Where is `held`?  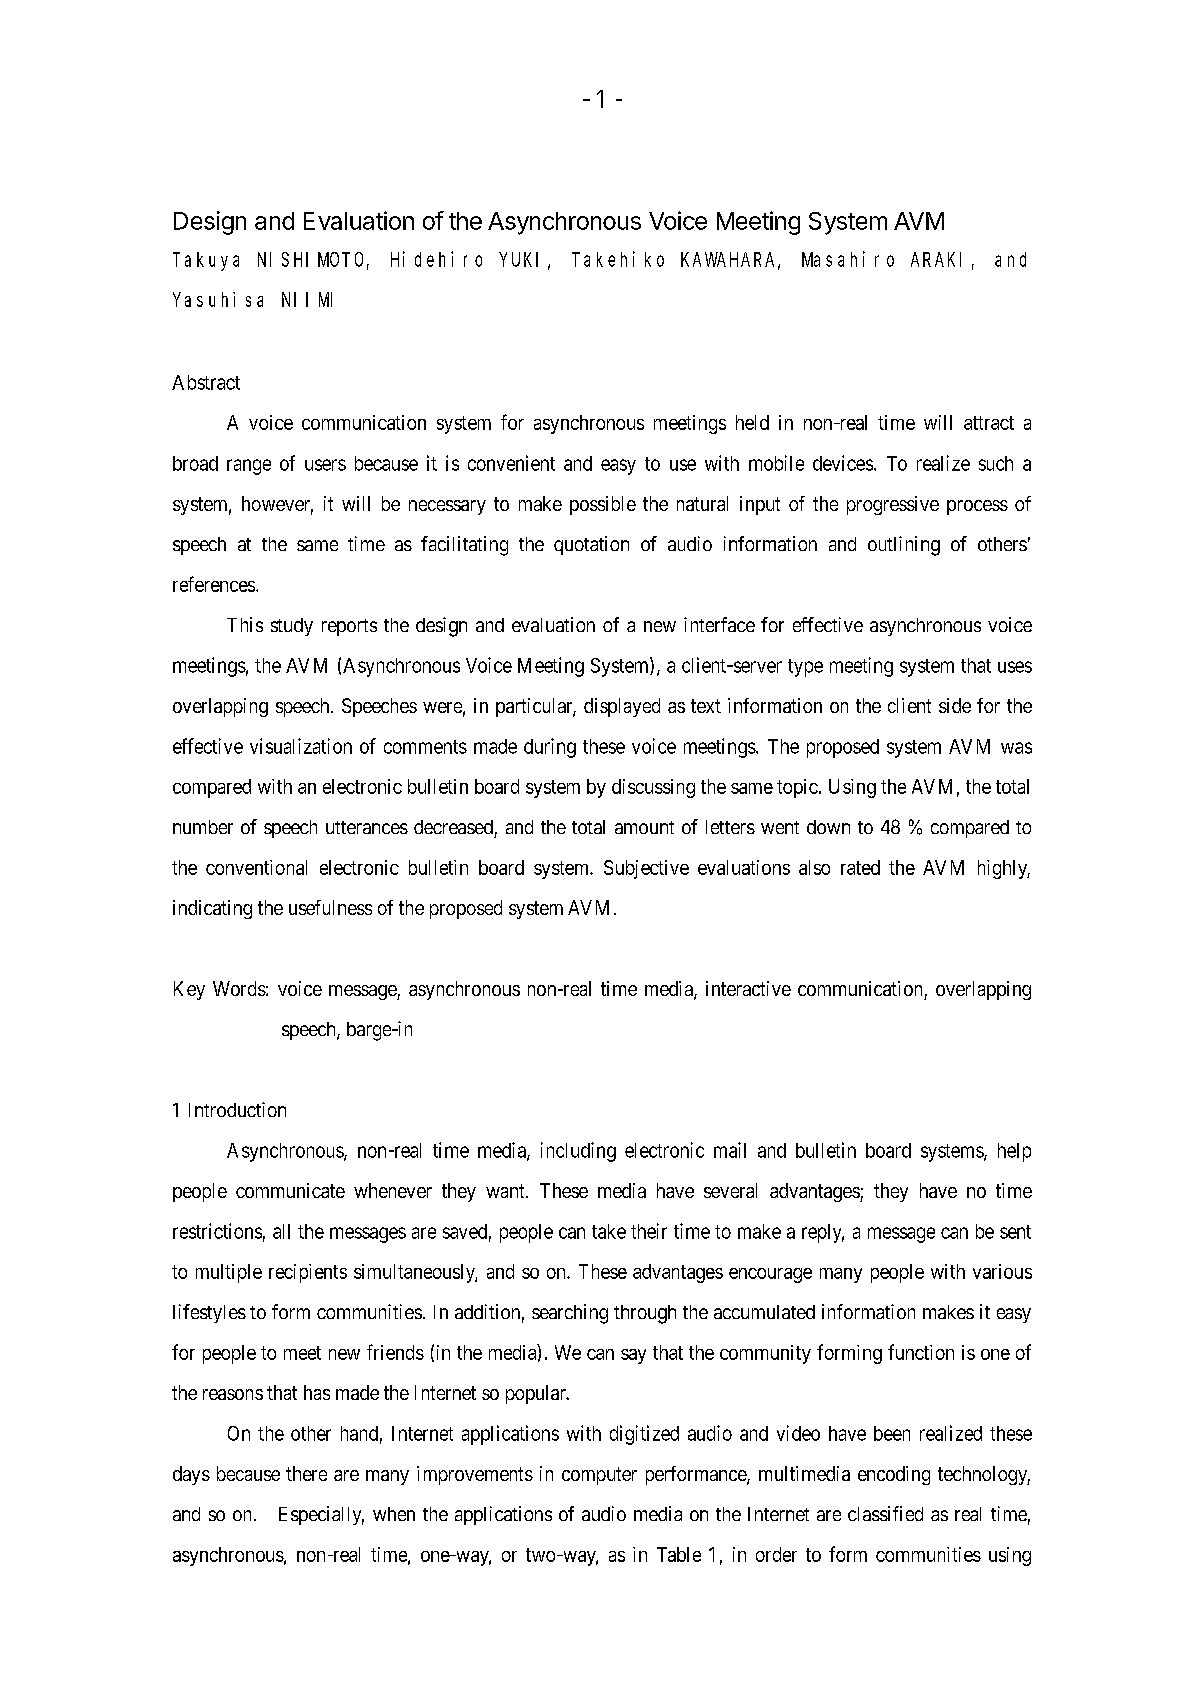 held is located at coordinates (752, 422).
